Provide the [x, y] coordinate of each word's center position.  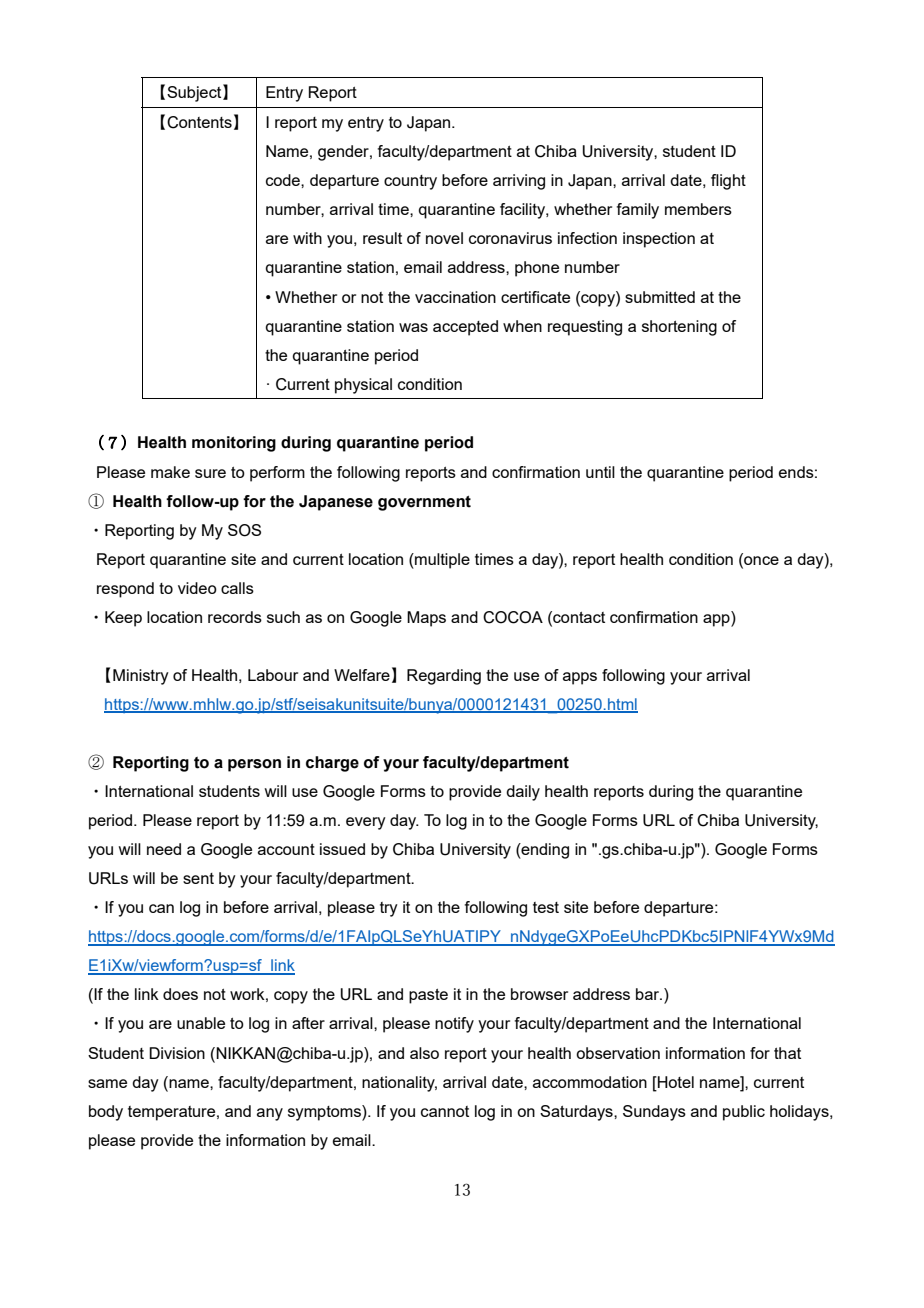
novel [444, 238]
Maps [426, 619]
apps [580, 678]
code [284, 180]
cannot [445, 1111]
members [698, 209]
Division [177, 1053]
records [235, 617]
